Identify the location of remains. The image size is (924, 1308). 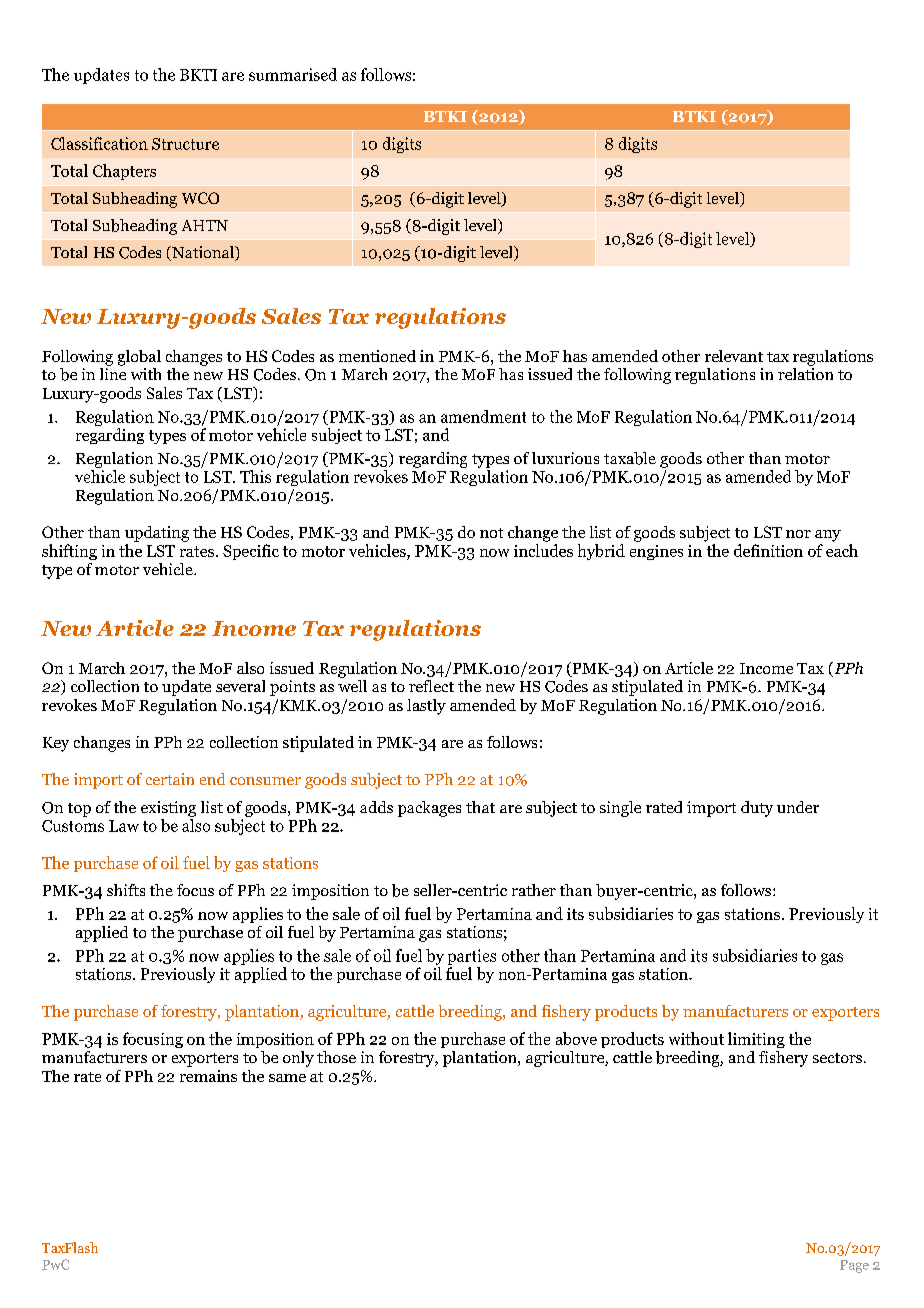
(208, 1076).
